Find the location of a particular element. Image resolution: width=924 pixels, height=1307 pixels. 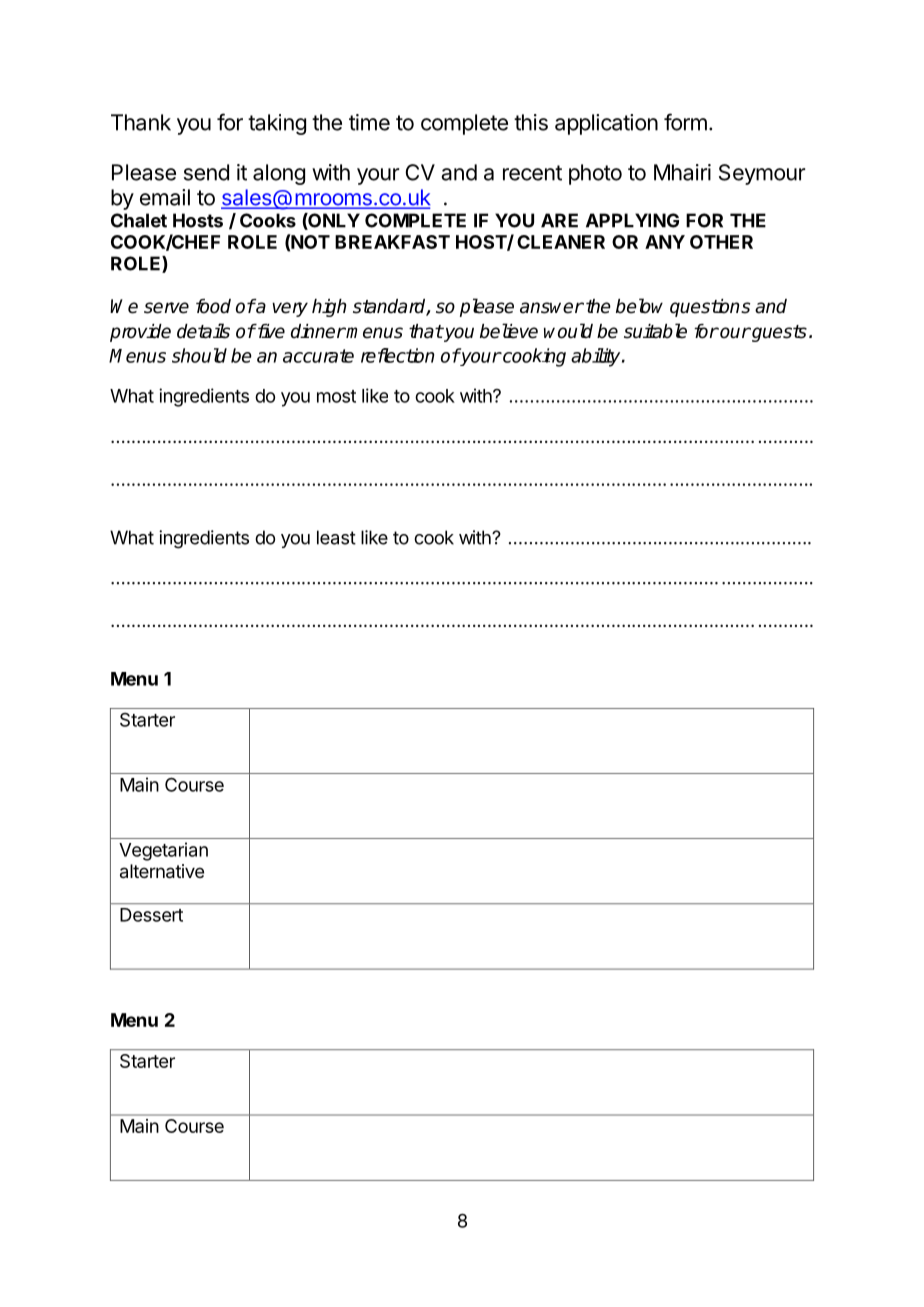

suitable is located at coordinates (655, 331).
